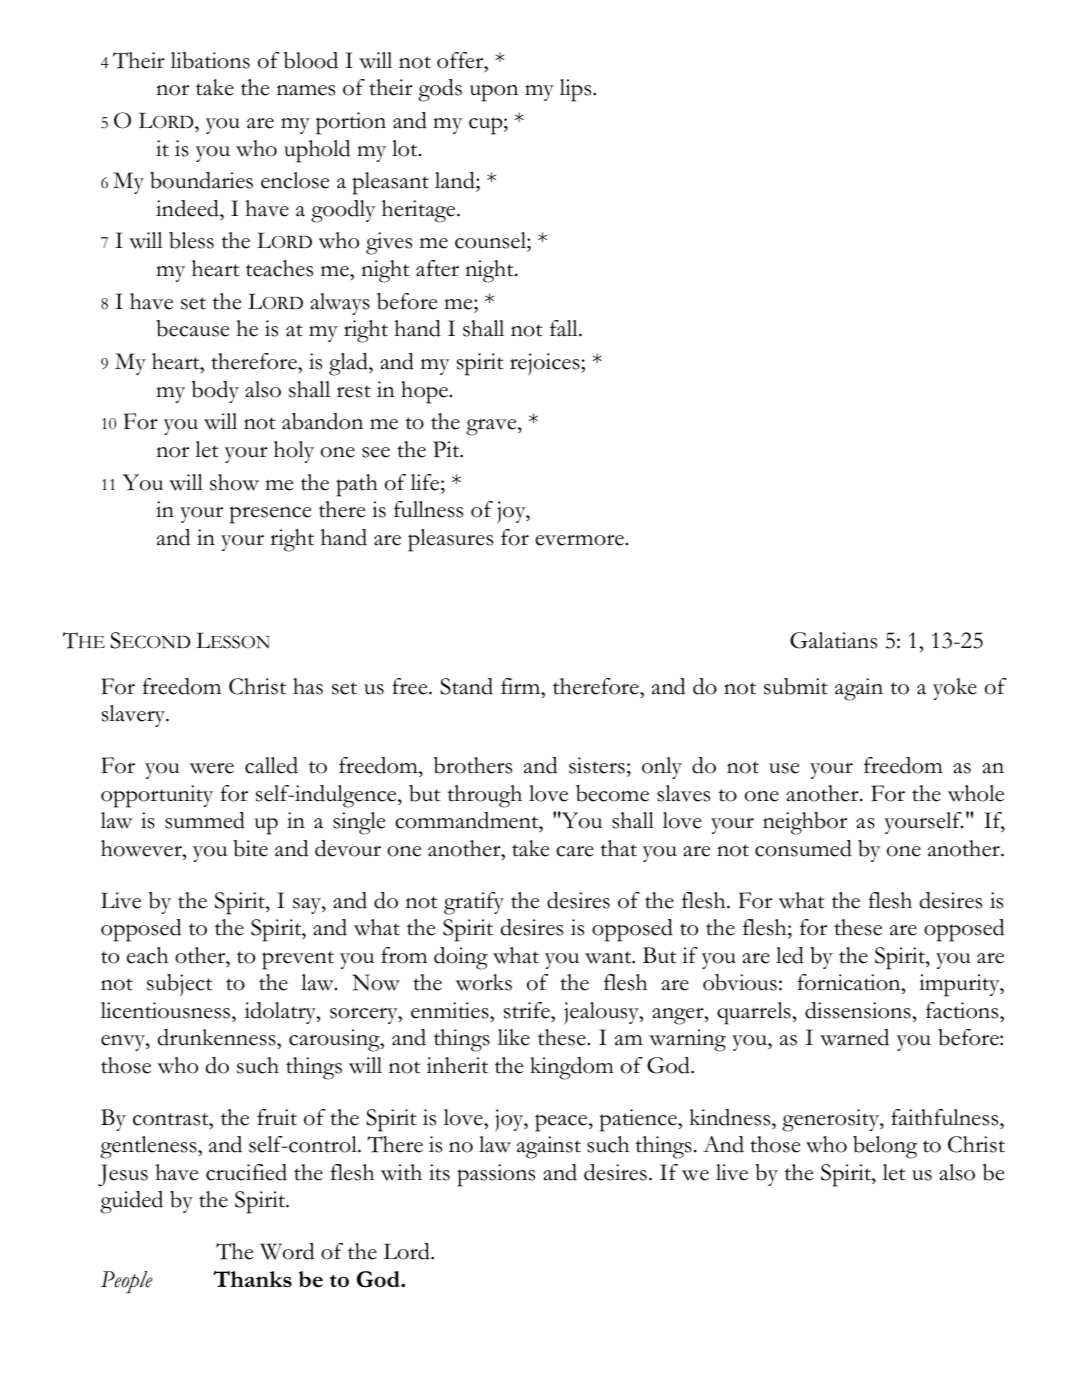 Image resolution: width=1068 pixels, height=1383 pixels. I want to click on Thanks, so click(252, 1279).
